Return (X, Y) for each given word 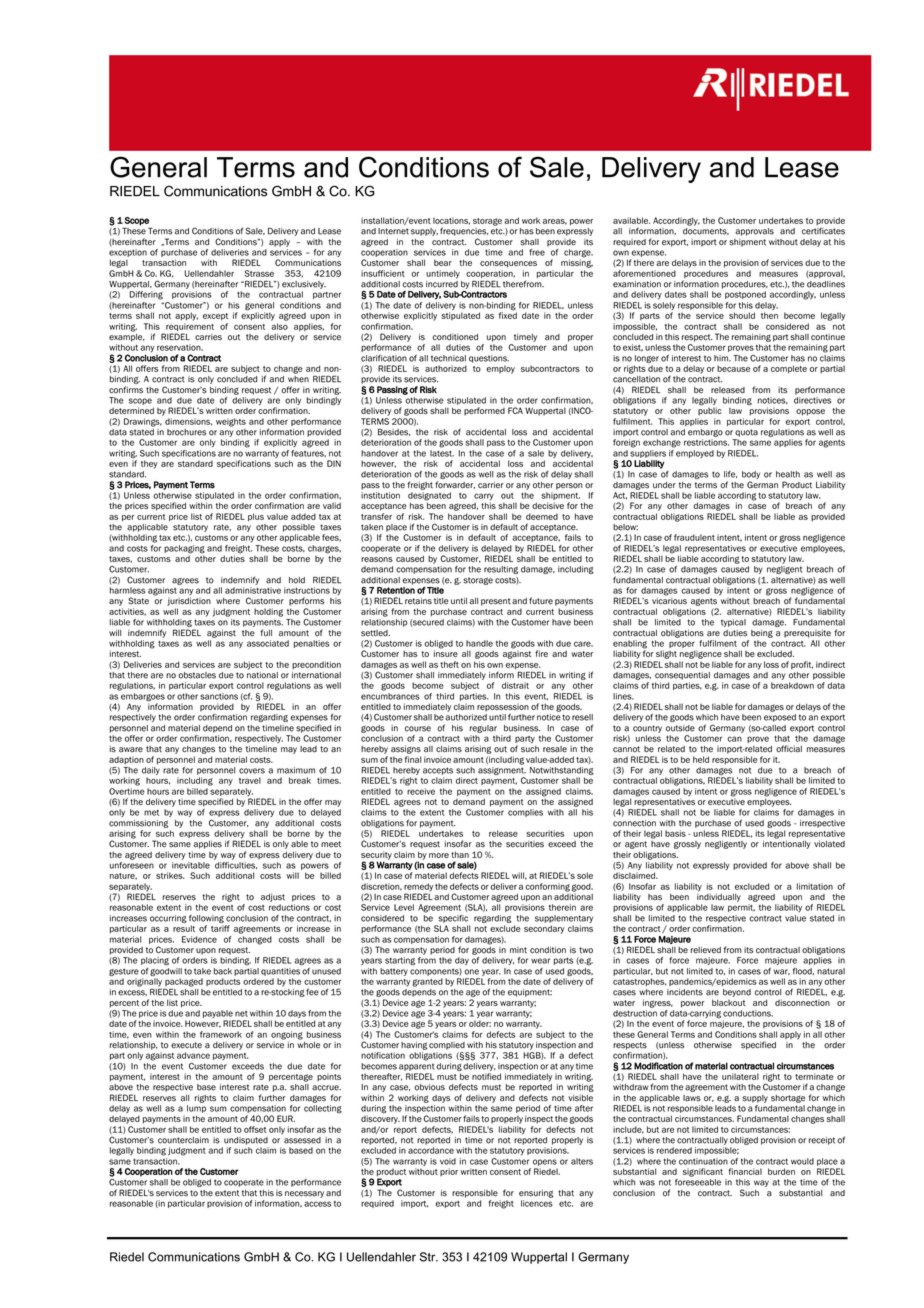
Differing (146, 295)
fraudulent (694, 537)
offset (255, 1129)
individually (719, 896)
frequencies (464, 231)
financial (745, 1171)
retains (418, 601)
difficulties (236, 865)
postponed (745, 295)
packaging (184, 550)
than (460, 854)
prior (449, 1172)
